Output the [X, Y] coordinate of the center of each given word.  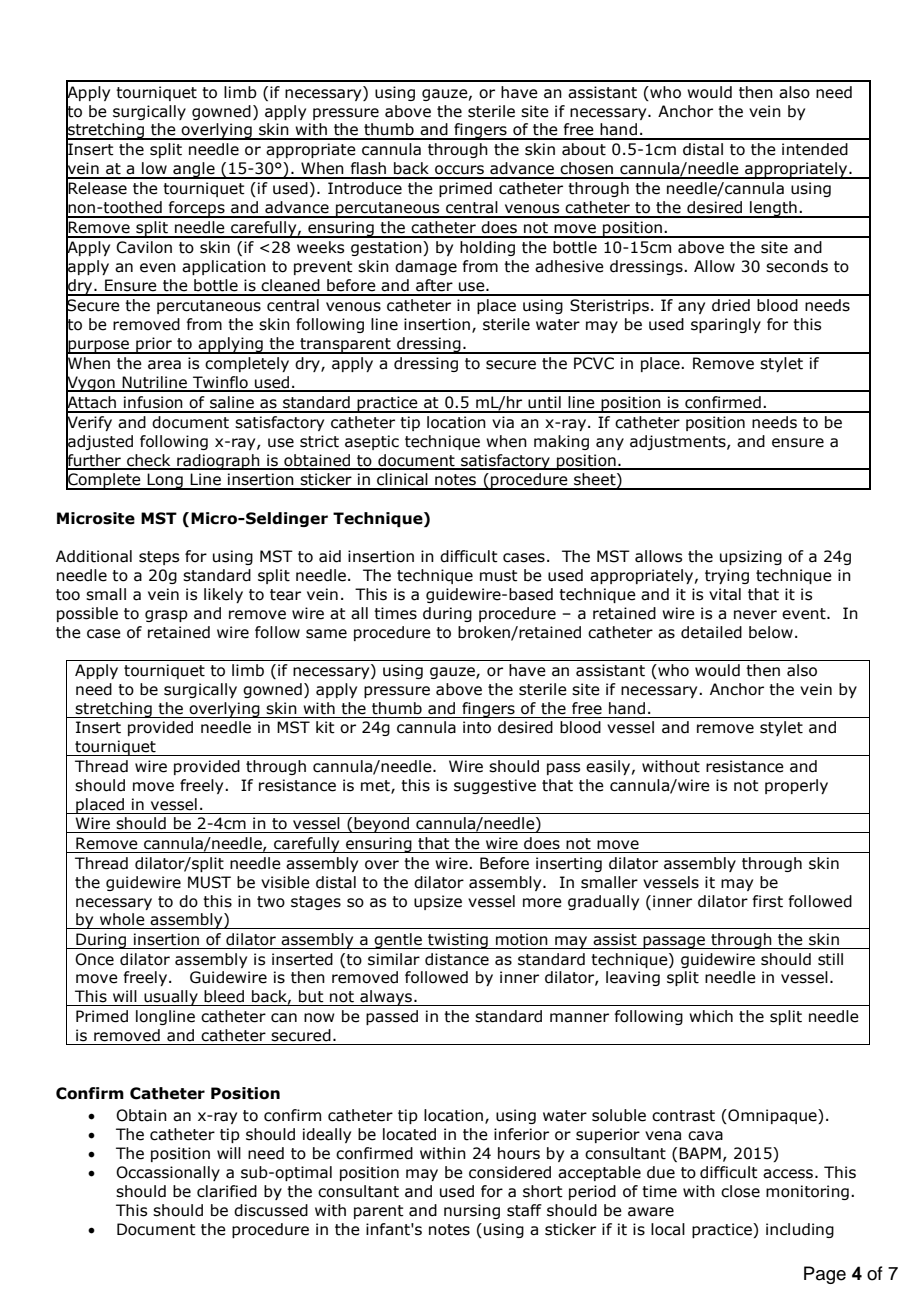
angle [194, 170]
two [271, 902]
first [767, 901]
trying [727, 576]
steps [159, 558]
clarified [227, 1191]
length [773, 209]
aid [330, 556]
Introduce [365, 188]
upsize [438, 902]
